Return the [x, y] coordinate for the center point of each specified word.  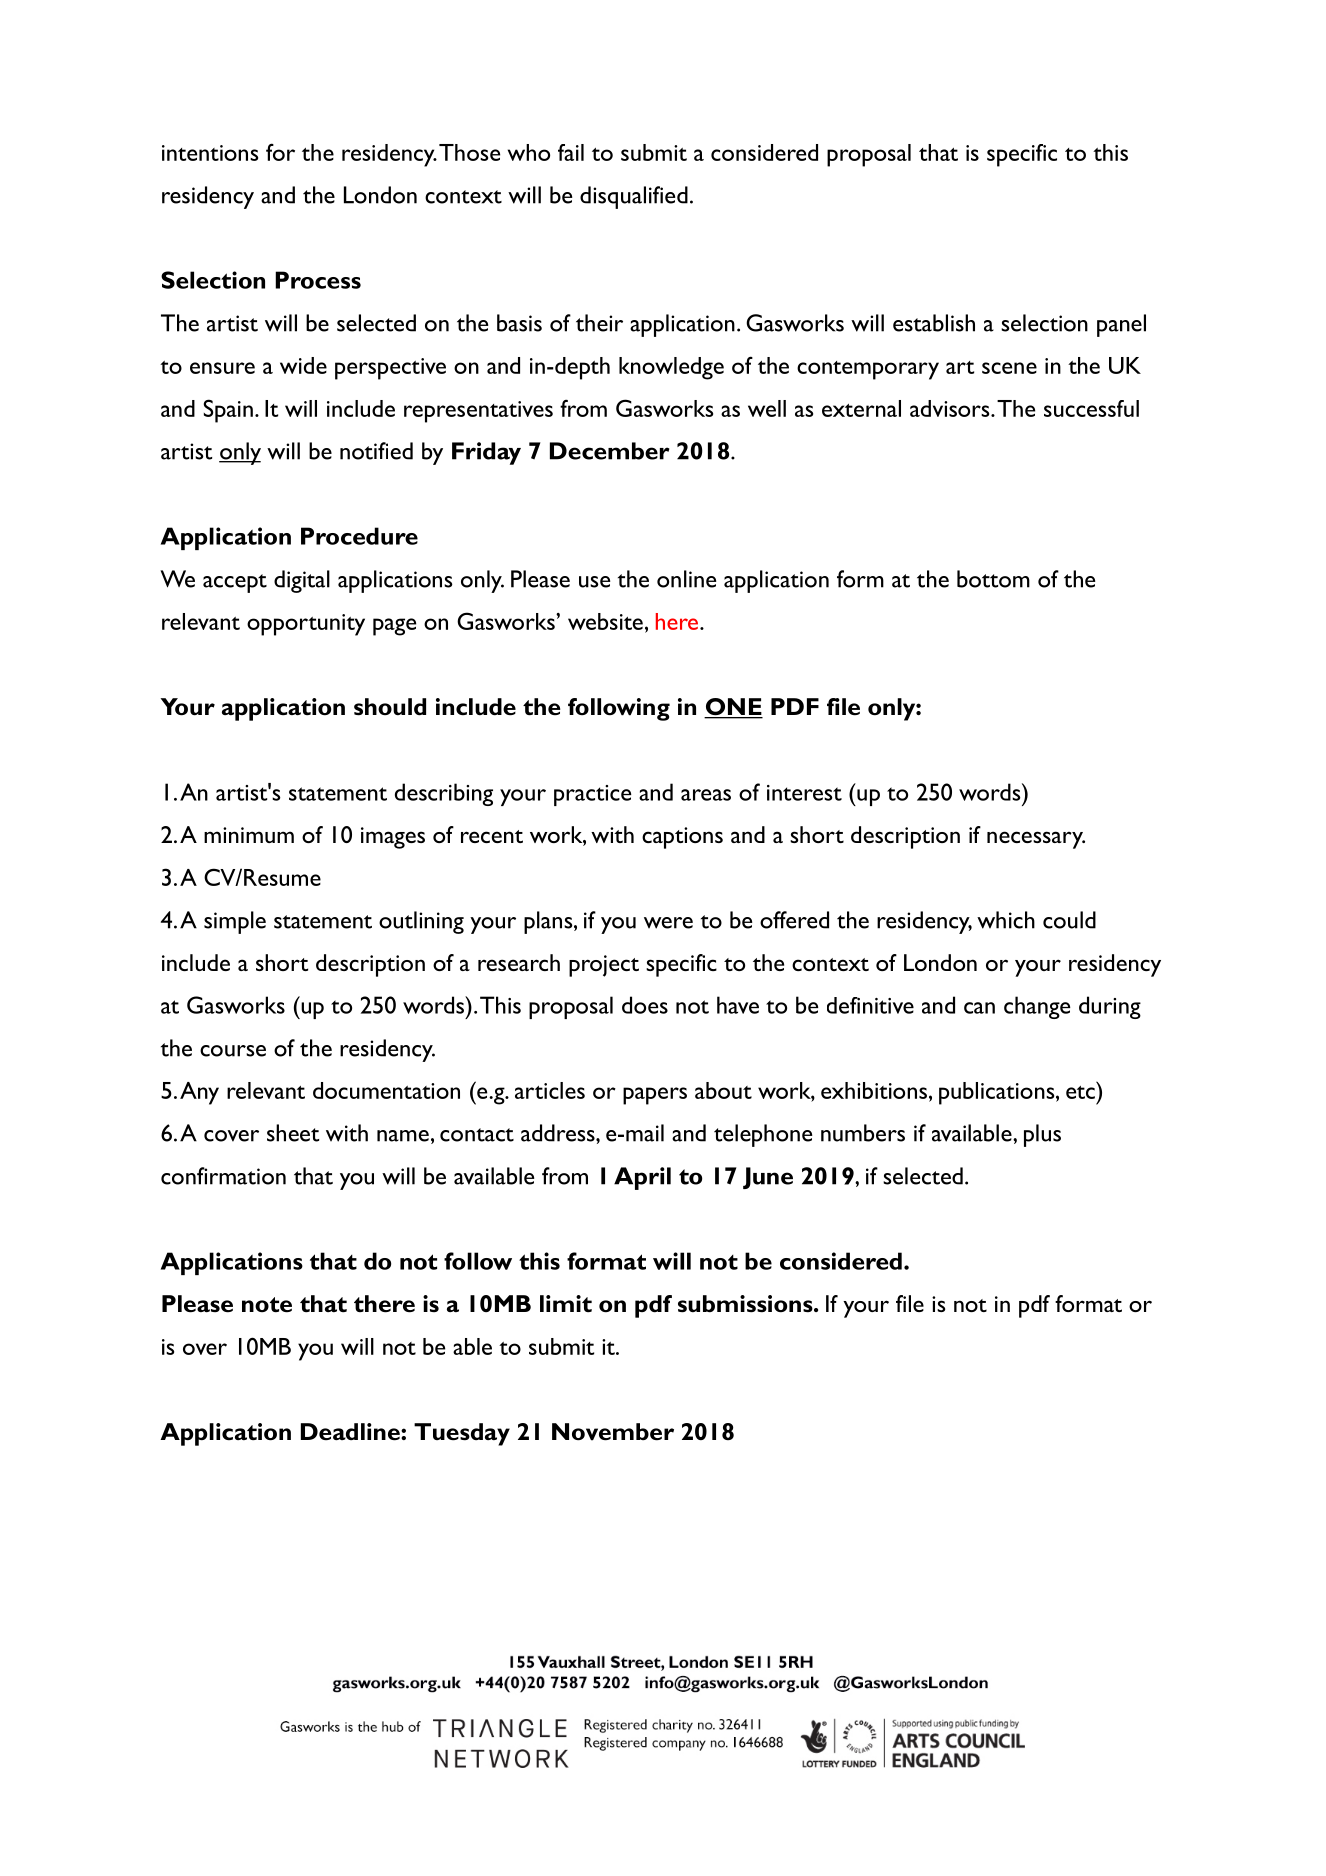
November [613, 1432]
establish [934, 323]
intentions [210, 153]
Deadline [351, 1432]
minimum [249, 835]
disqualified [634, 197]
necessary [1036, 840]
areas [706, 795]
